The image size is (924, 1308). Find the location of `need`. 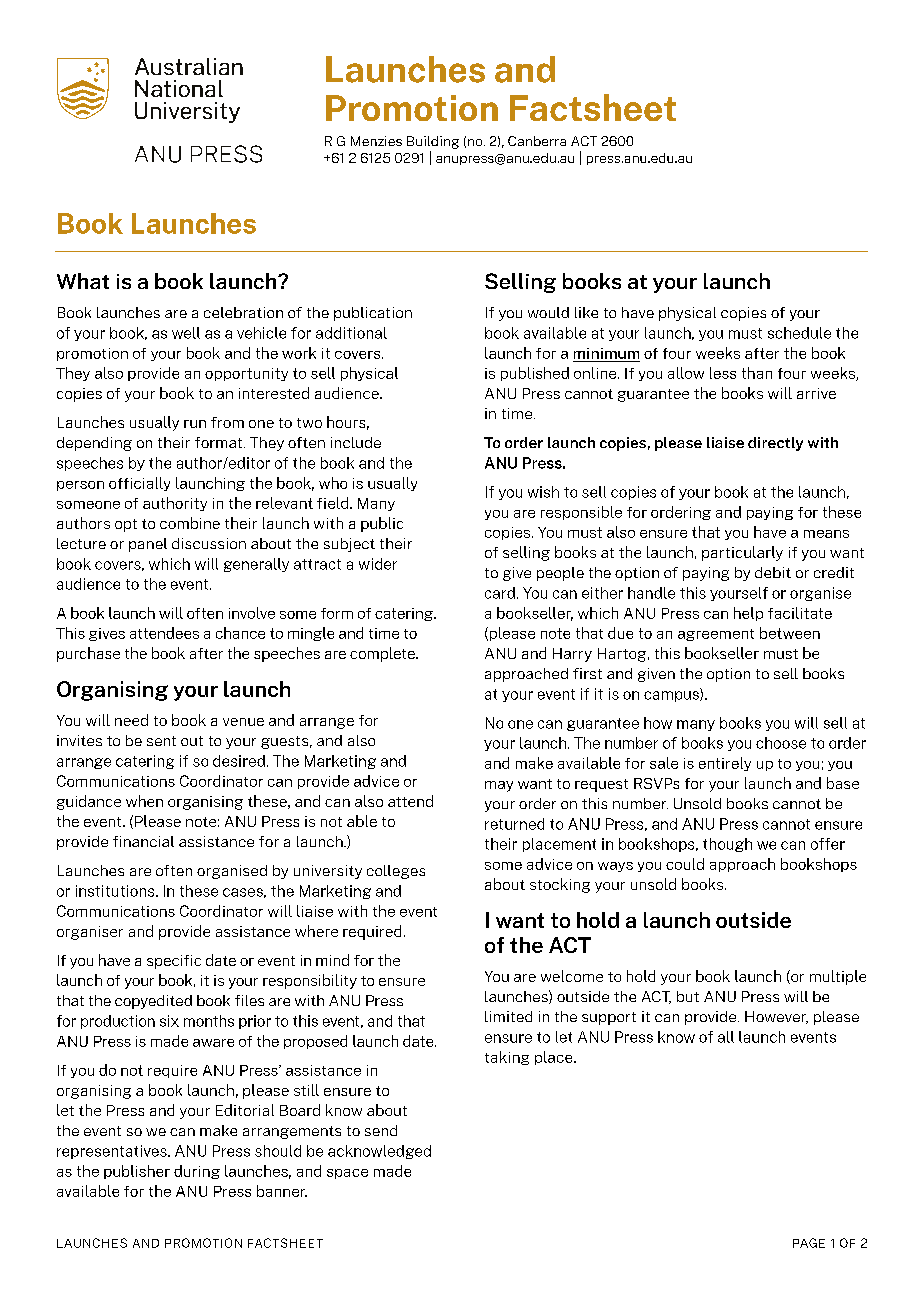

need is located at coordinates (131, 720).
